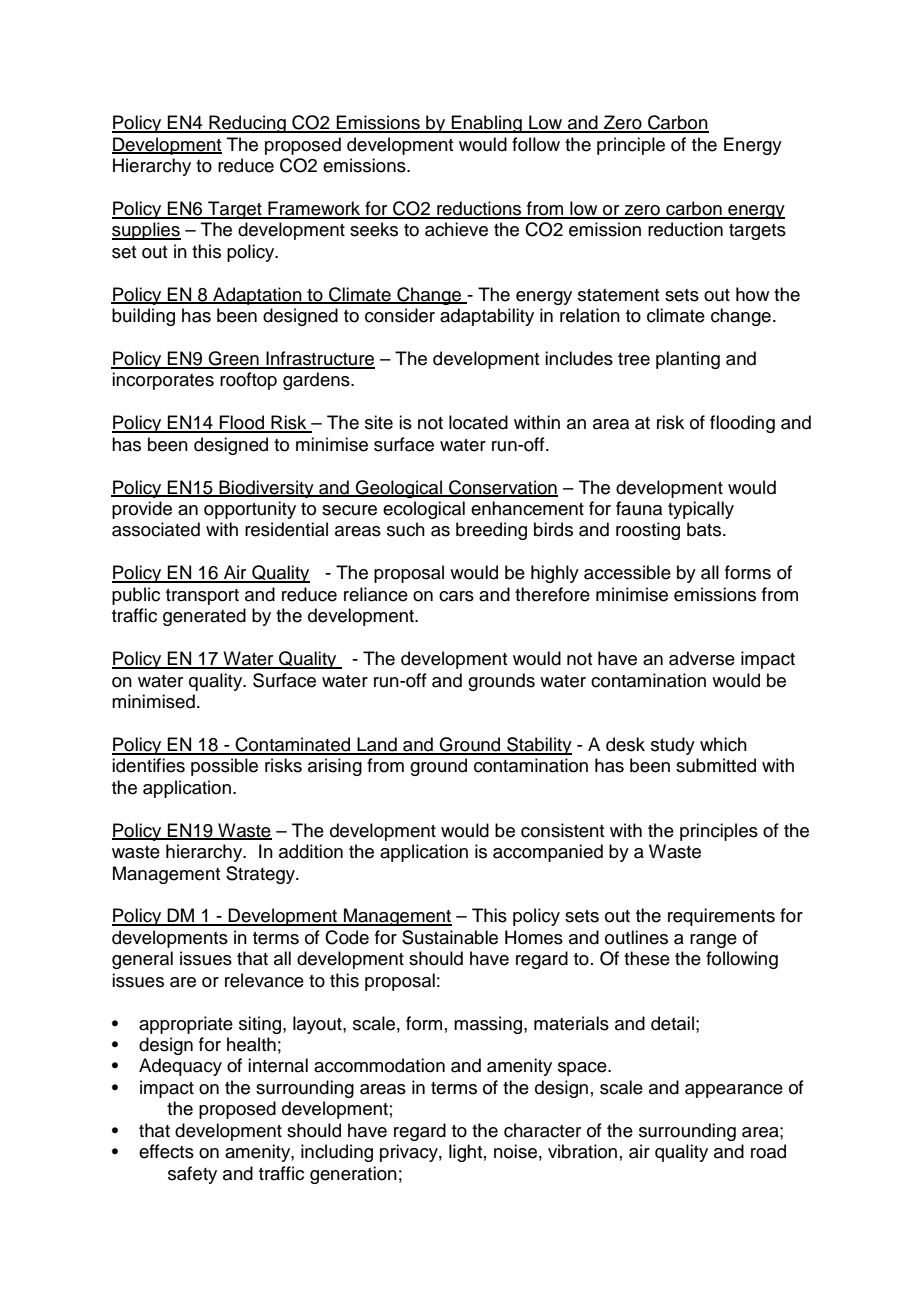  Describe the element at coordinates (192, 1175) in the document. I see `safety` at that location.
